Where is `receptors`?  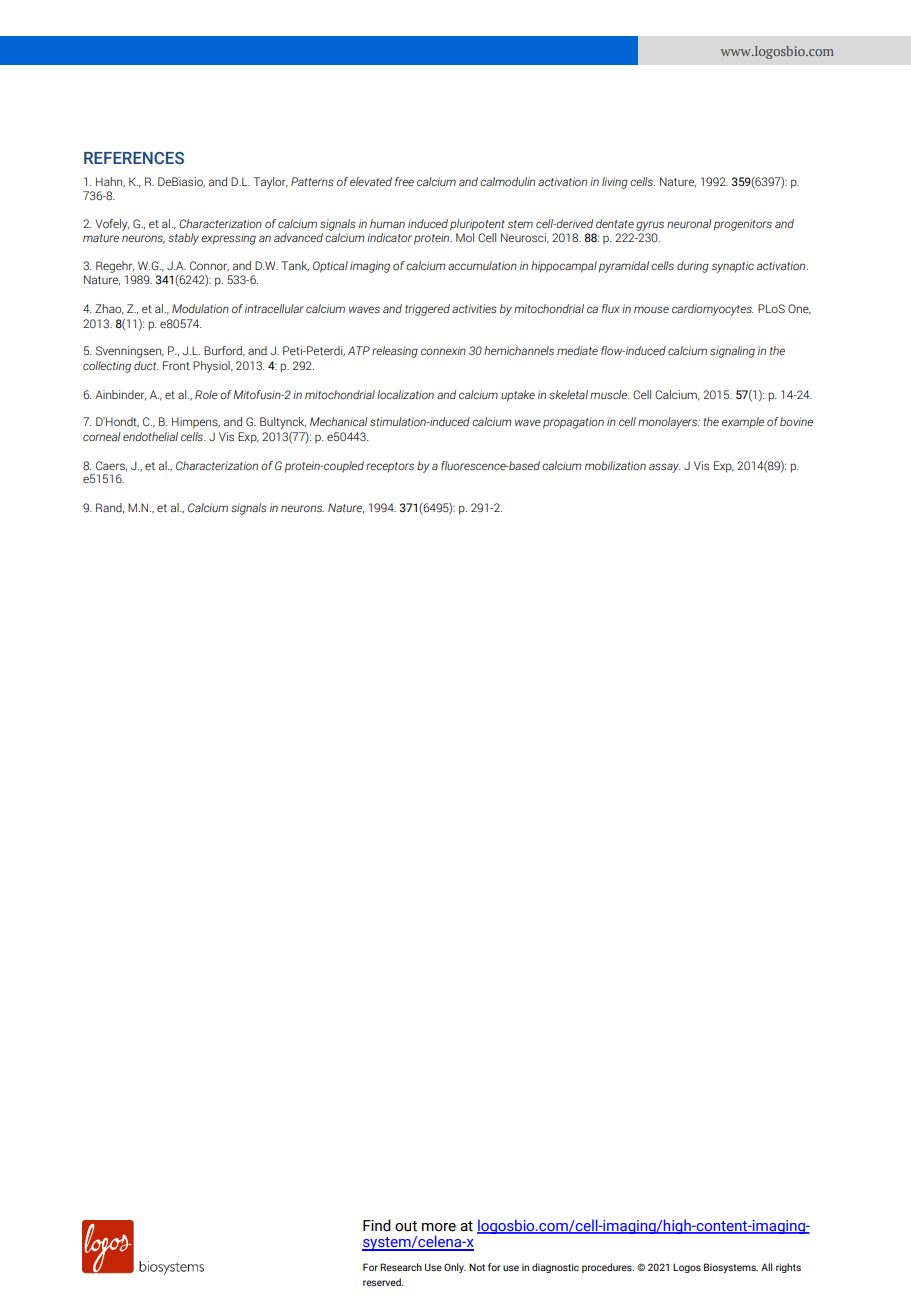 receptors is located at coordinates (390, 467).
